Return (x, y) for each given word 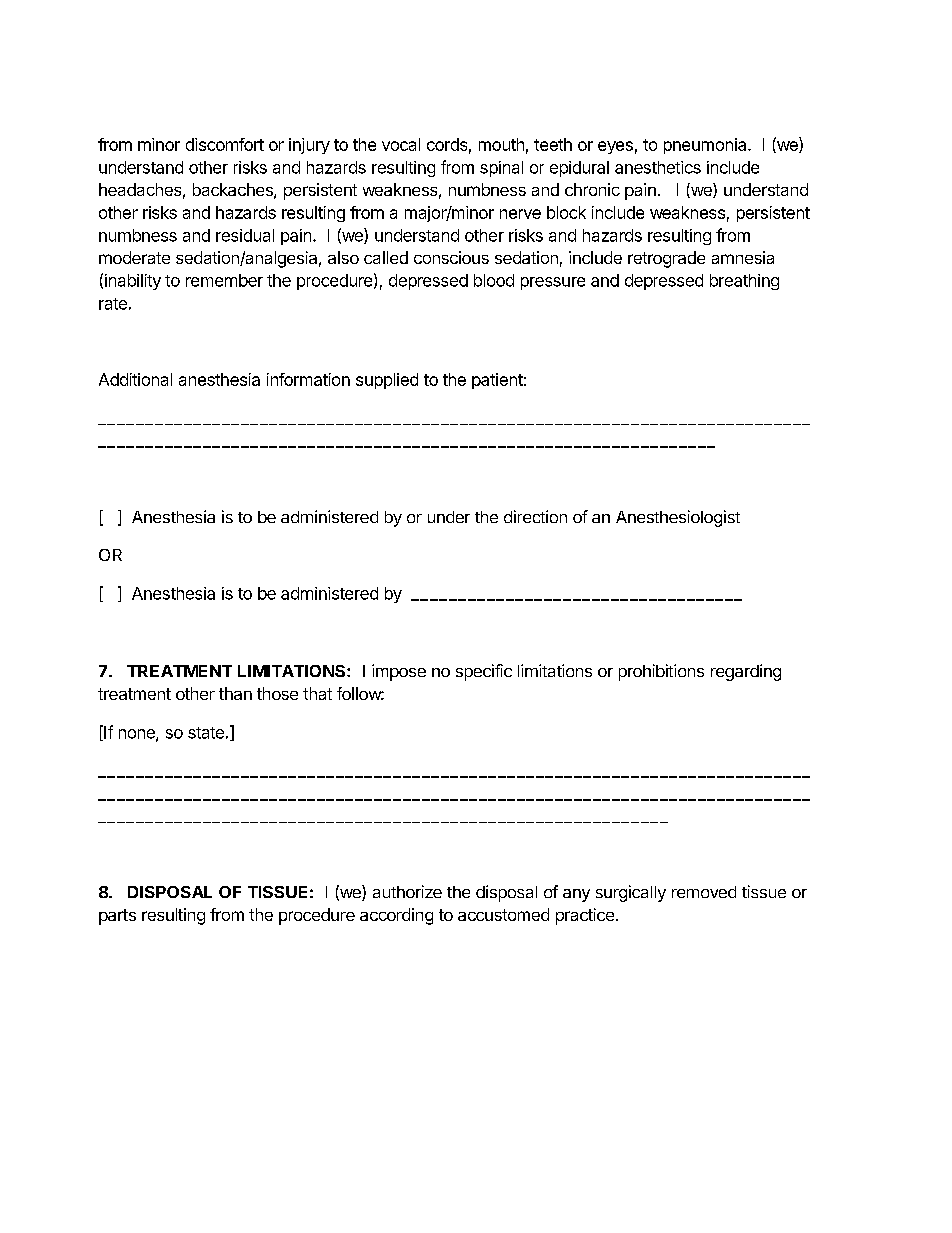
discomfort (225, 144)
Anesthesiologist (678, 518)
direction (535, 516)
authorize (407, 891)
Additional (135, 379)
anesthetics (658, 167)
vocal (401, 144)
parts (117, 917)
